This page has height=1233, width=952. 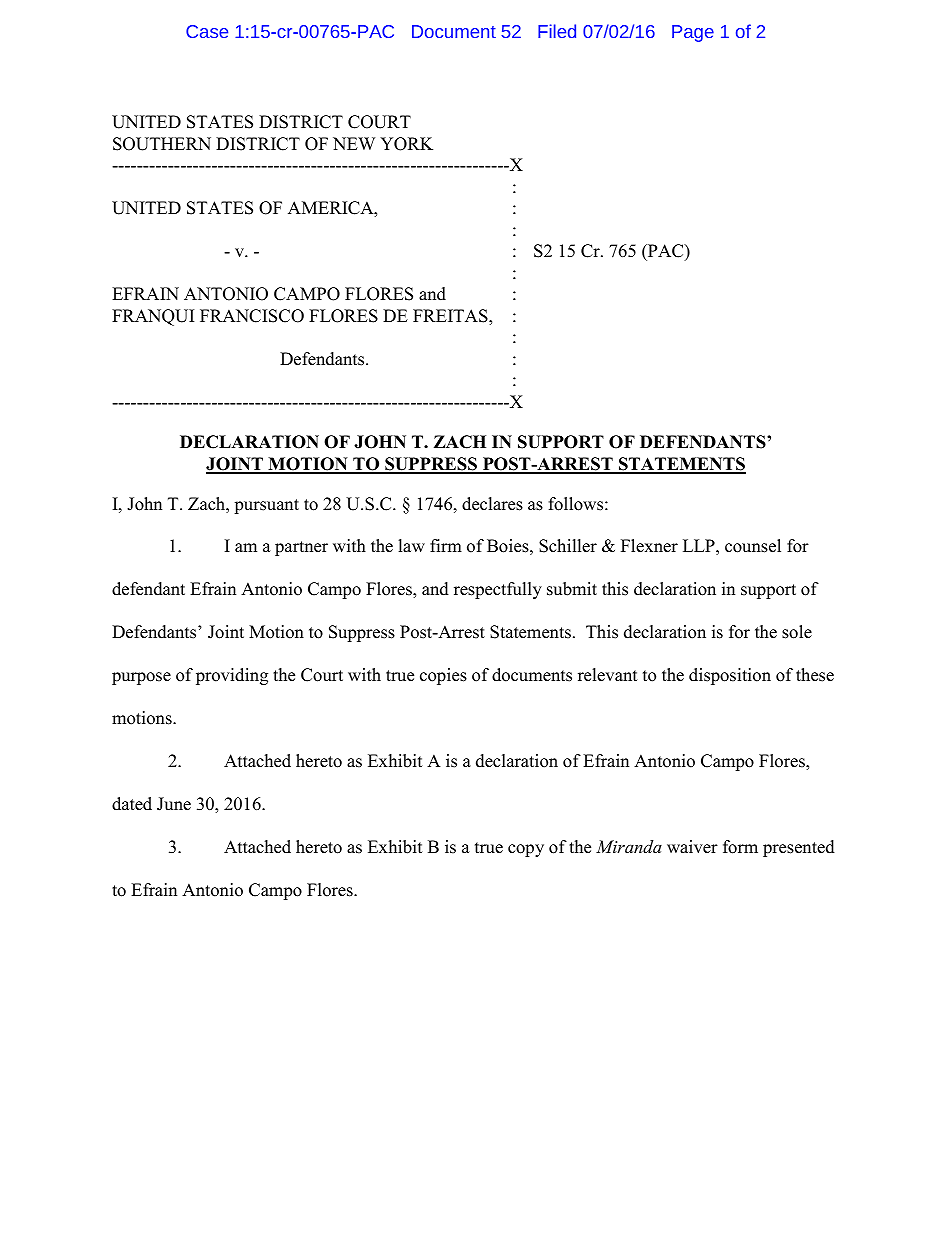 I want to click on counsel, so click(x=753, y=546).
